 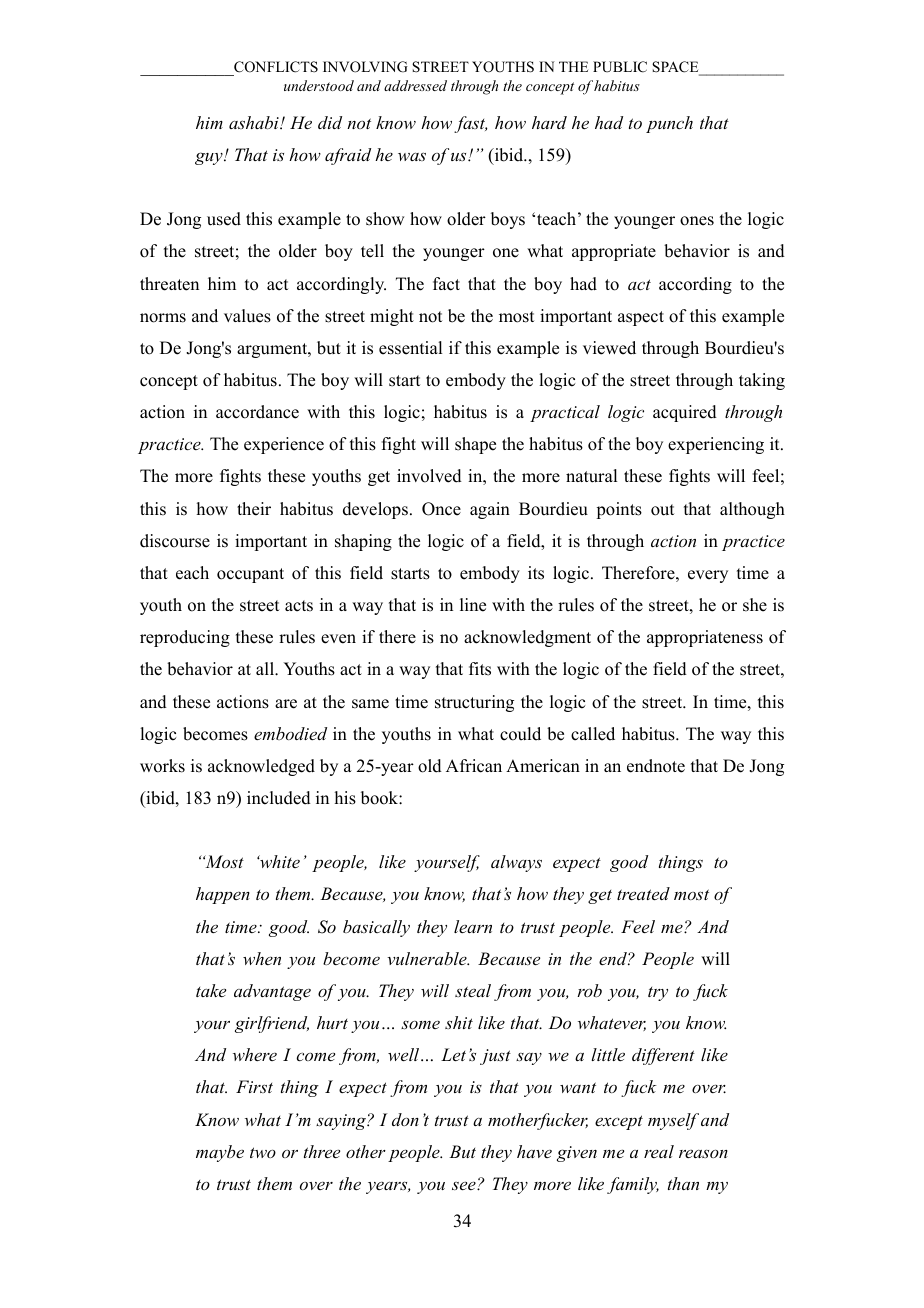 What do you see at coordinates (465, 1185) in the screenshot?
I see `see` at bounding box center [465, 1185].
